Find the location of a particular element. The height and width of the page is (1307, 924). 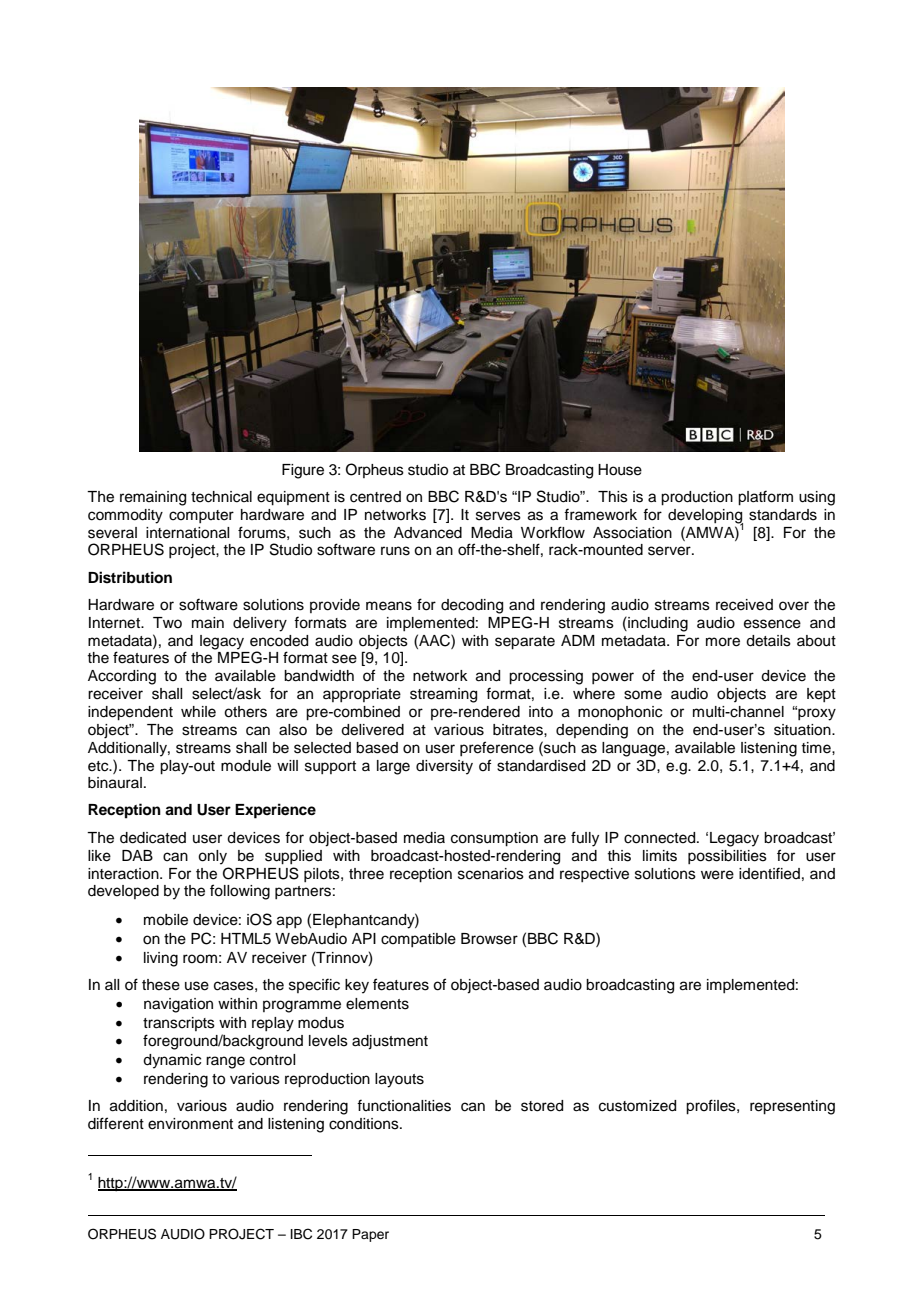

Browser is located at coordinates (489, 939).
